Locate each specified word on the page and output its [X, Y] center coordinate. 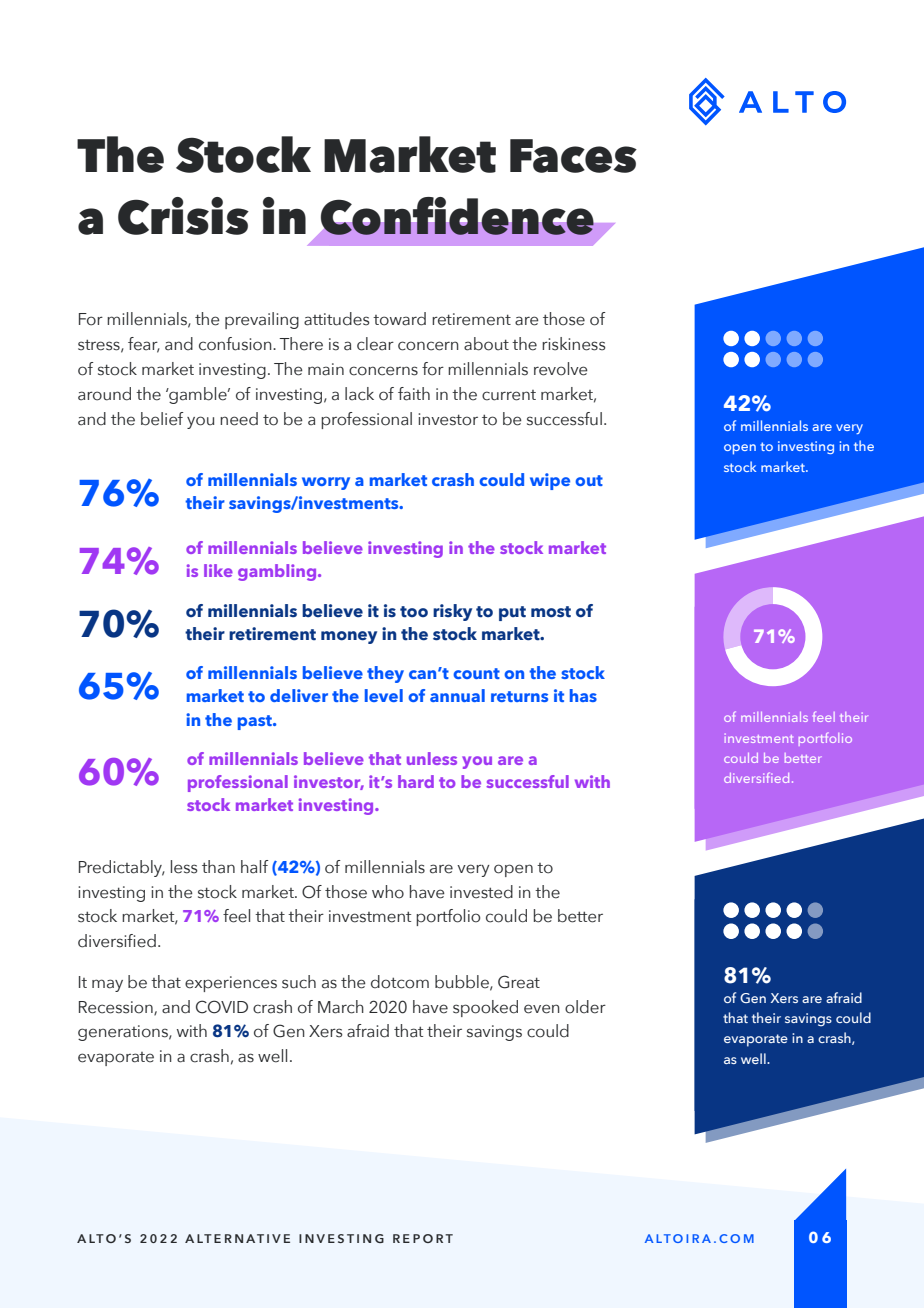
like [218, 570]
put [512, 613]
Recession [117, 1008]
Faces [573, 156]
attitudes [337, 319]
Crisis [183, 216]
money [349, 637]
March [341, 1007]
